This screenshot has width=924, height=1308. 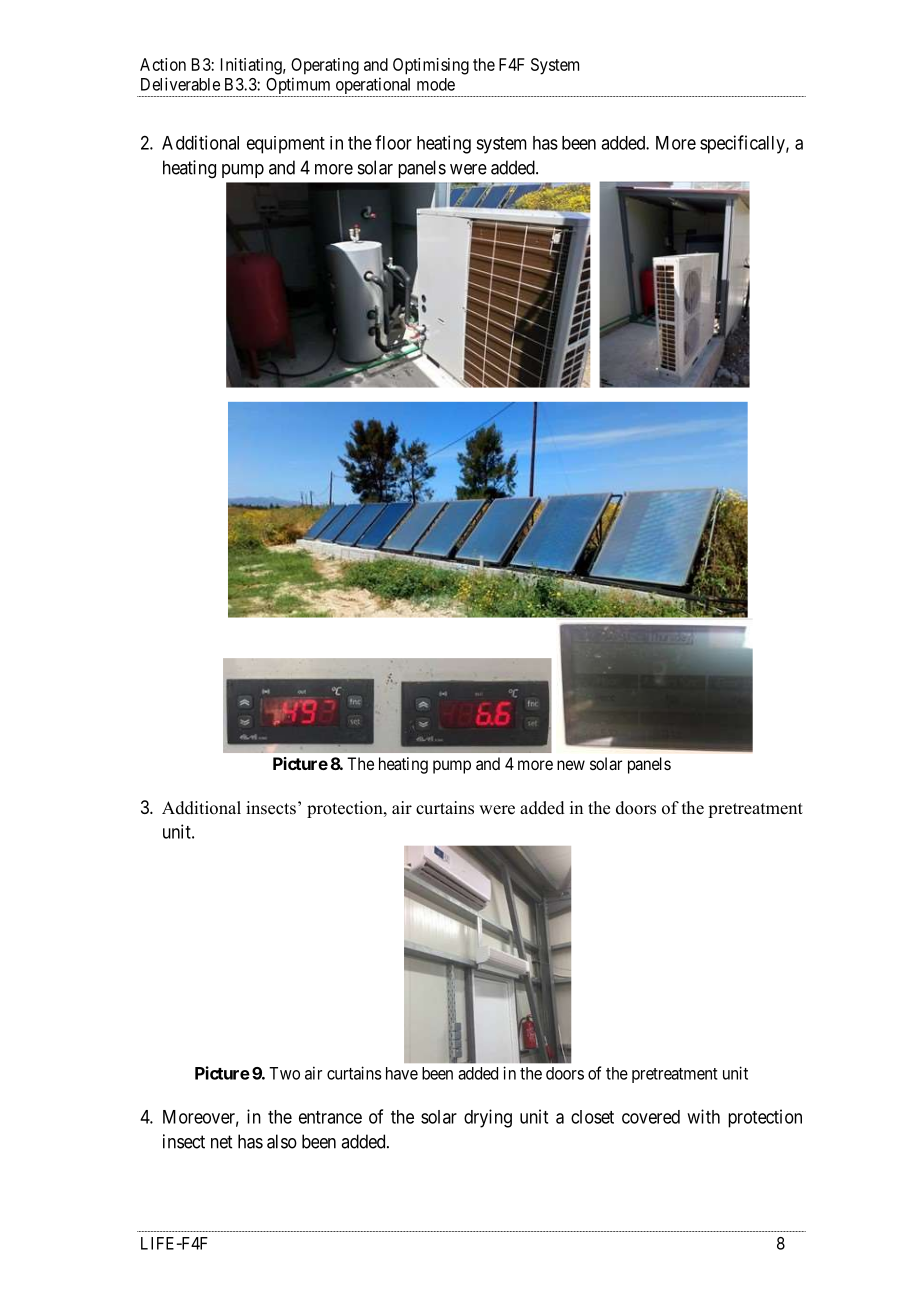 I want to click on entrance, so click(x=330, y=1117).
